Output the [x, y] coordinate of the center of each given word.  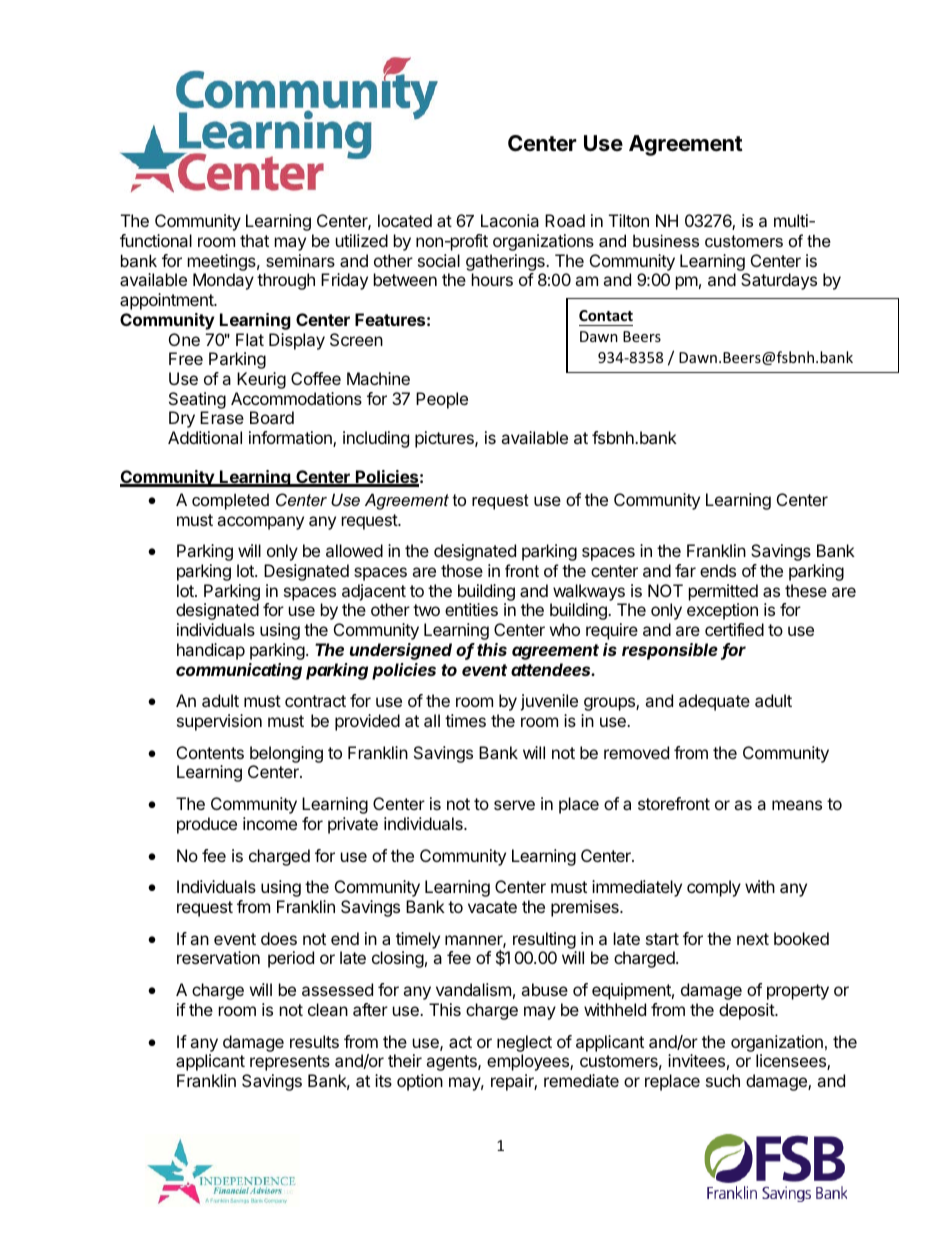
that [254, 240]
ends [718, 570]
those [462, 570]
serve [514, 805]
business [666, 240]
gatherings [506, 262]
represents [290, 1063]
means [797, 805]
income [270, 823]
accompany [260, 523]
